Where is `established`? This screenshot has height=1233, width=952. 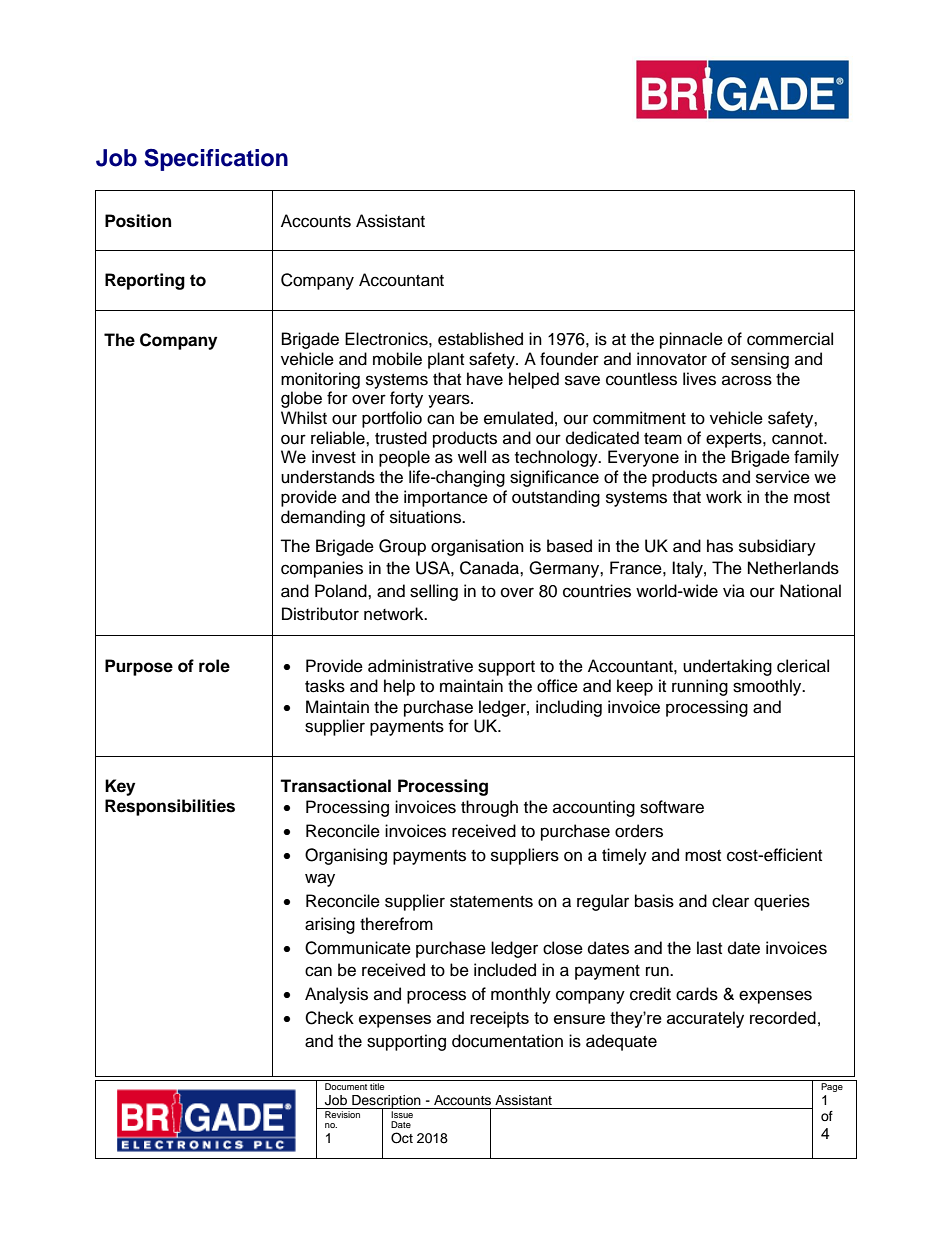
established is located at coordinates (480, 339).
